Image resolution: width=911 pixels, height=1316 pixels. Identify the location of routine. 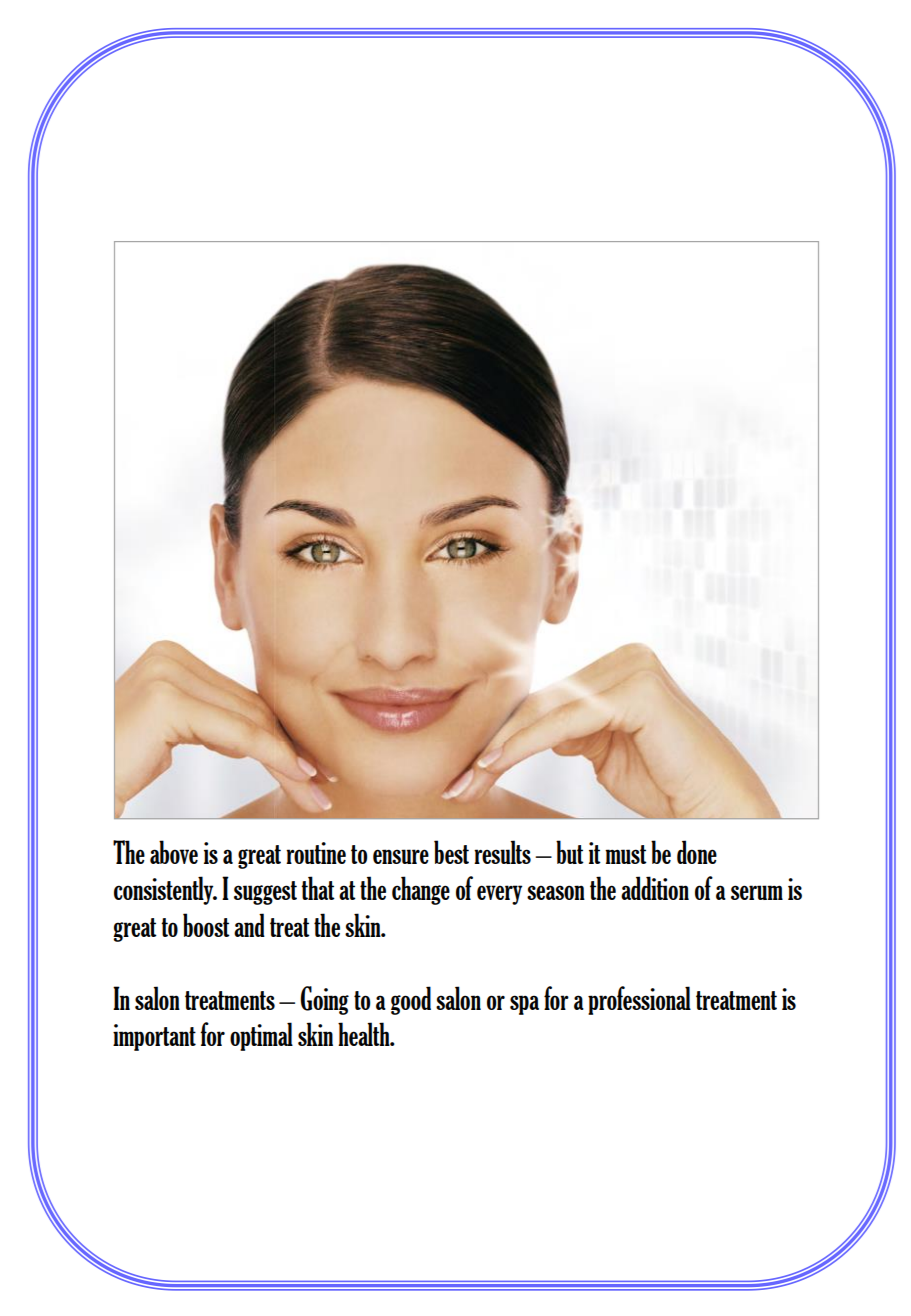
(316, 853).
